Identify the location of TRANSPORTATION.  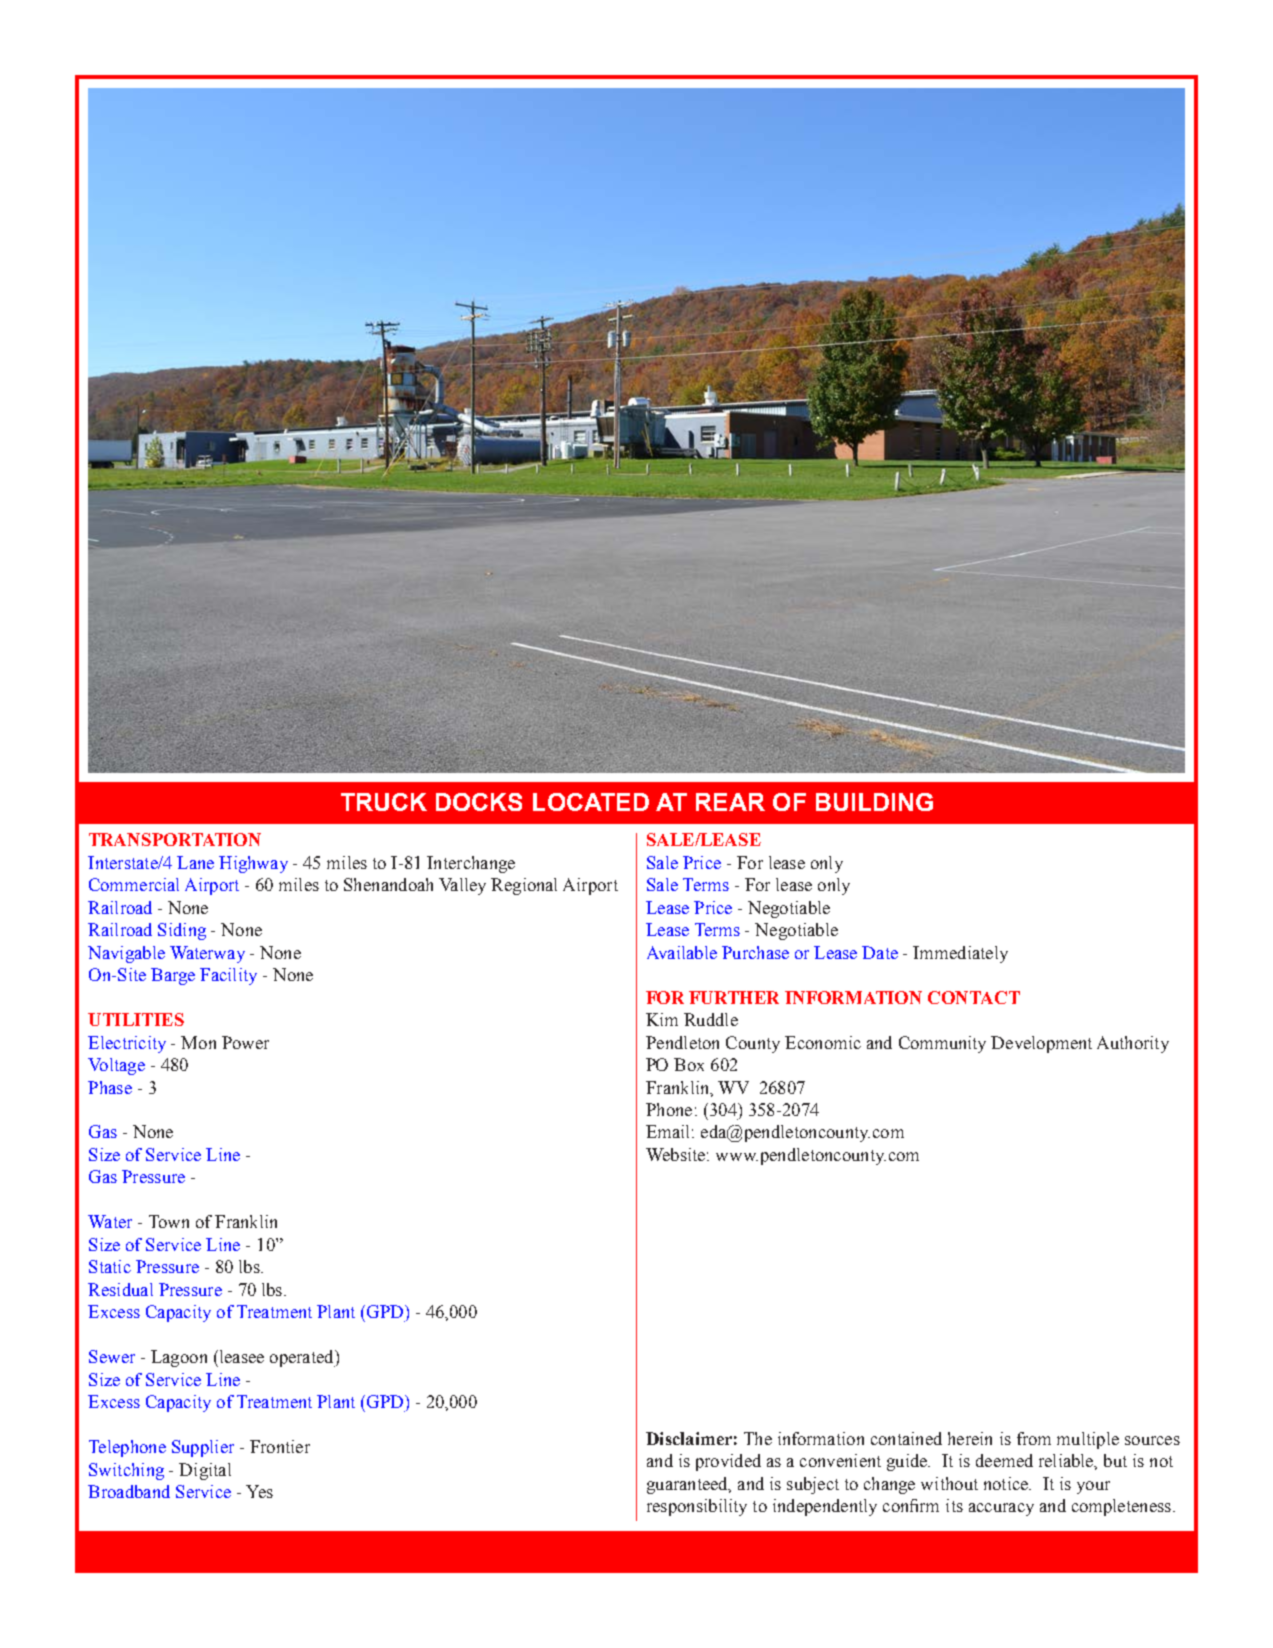
(175, 839).
